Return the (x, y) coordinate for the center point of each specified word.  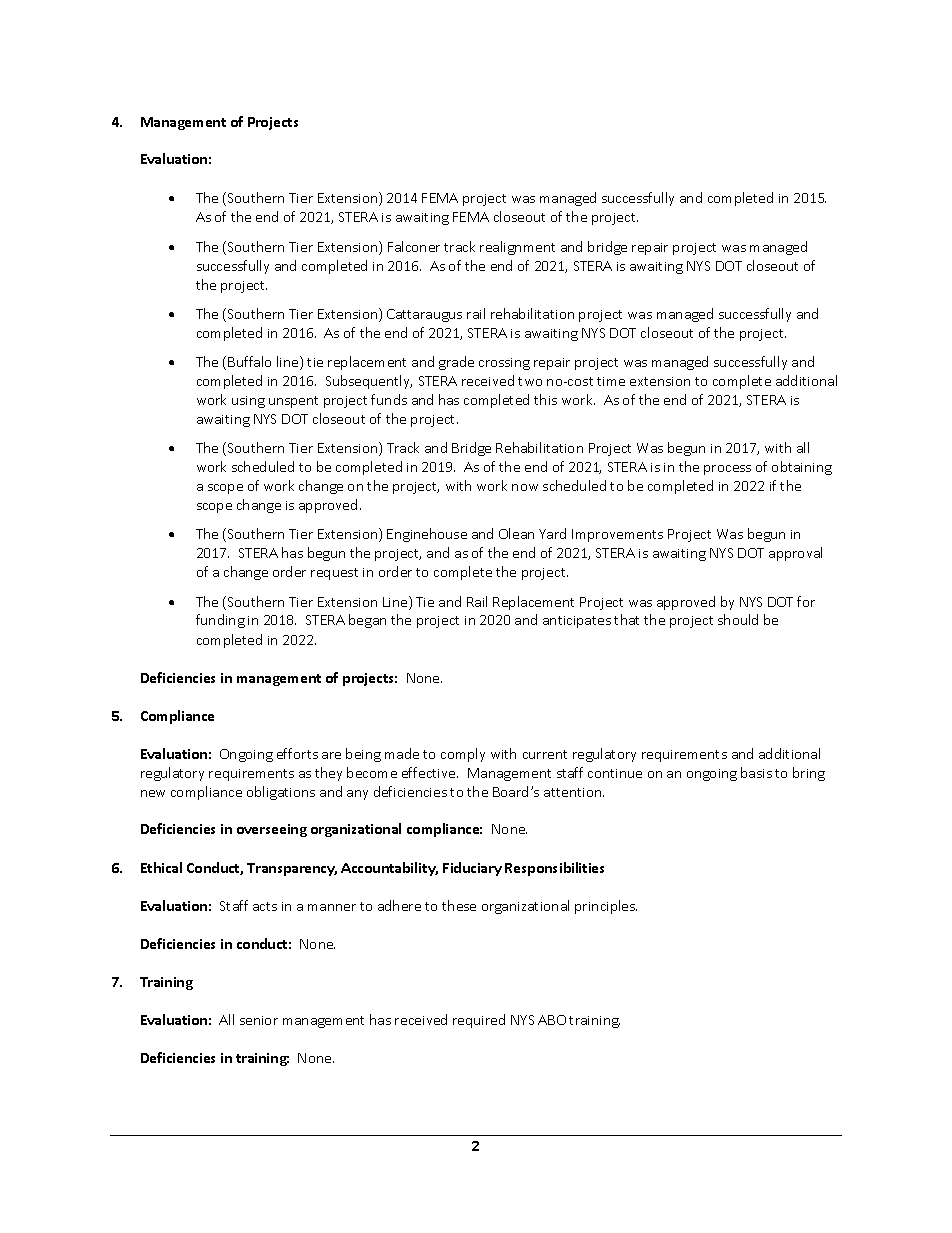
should (738, 619)
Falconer (414, 246)
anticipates (577, 622)
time (611, 381)
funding (220, 621)
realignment (517, 248)
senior (259, 1020)
